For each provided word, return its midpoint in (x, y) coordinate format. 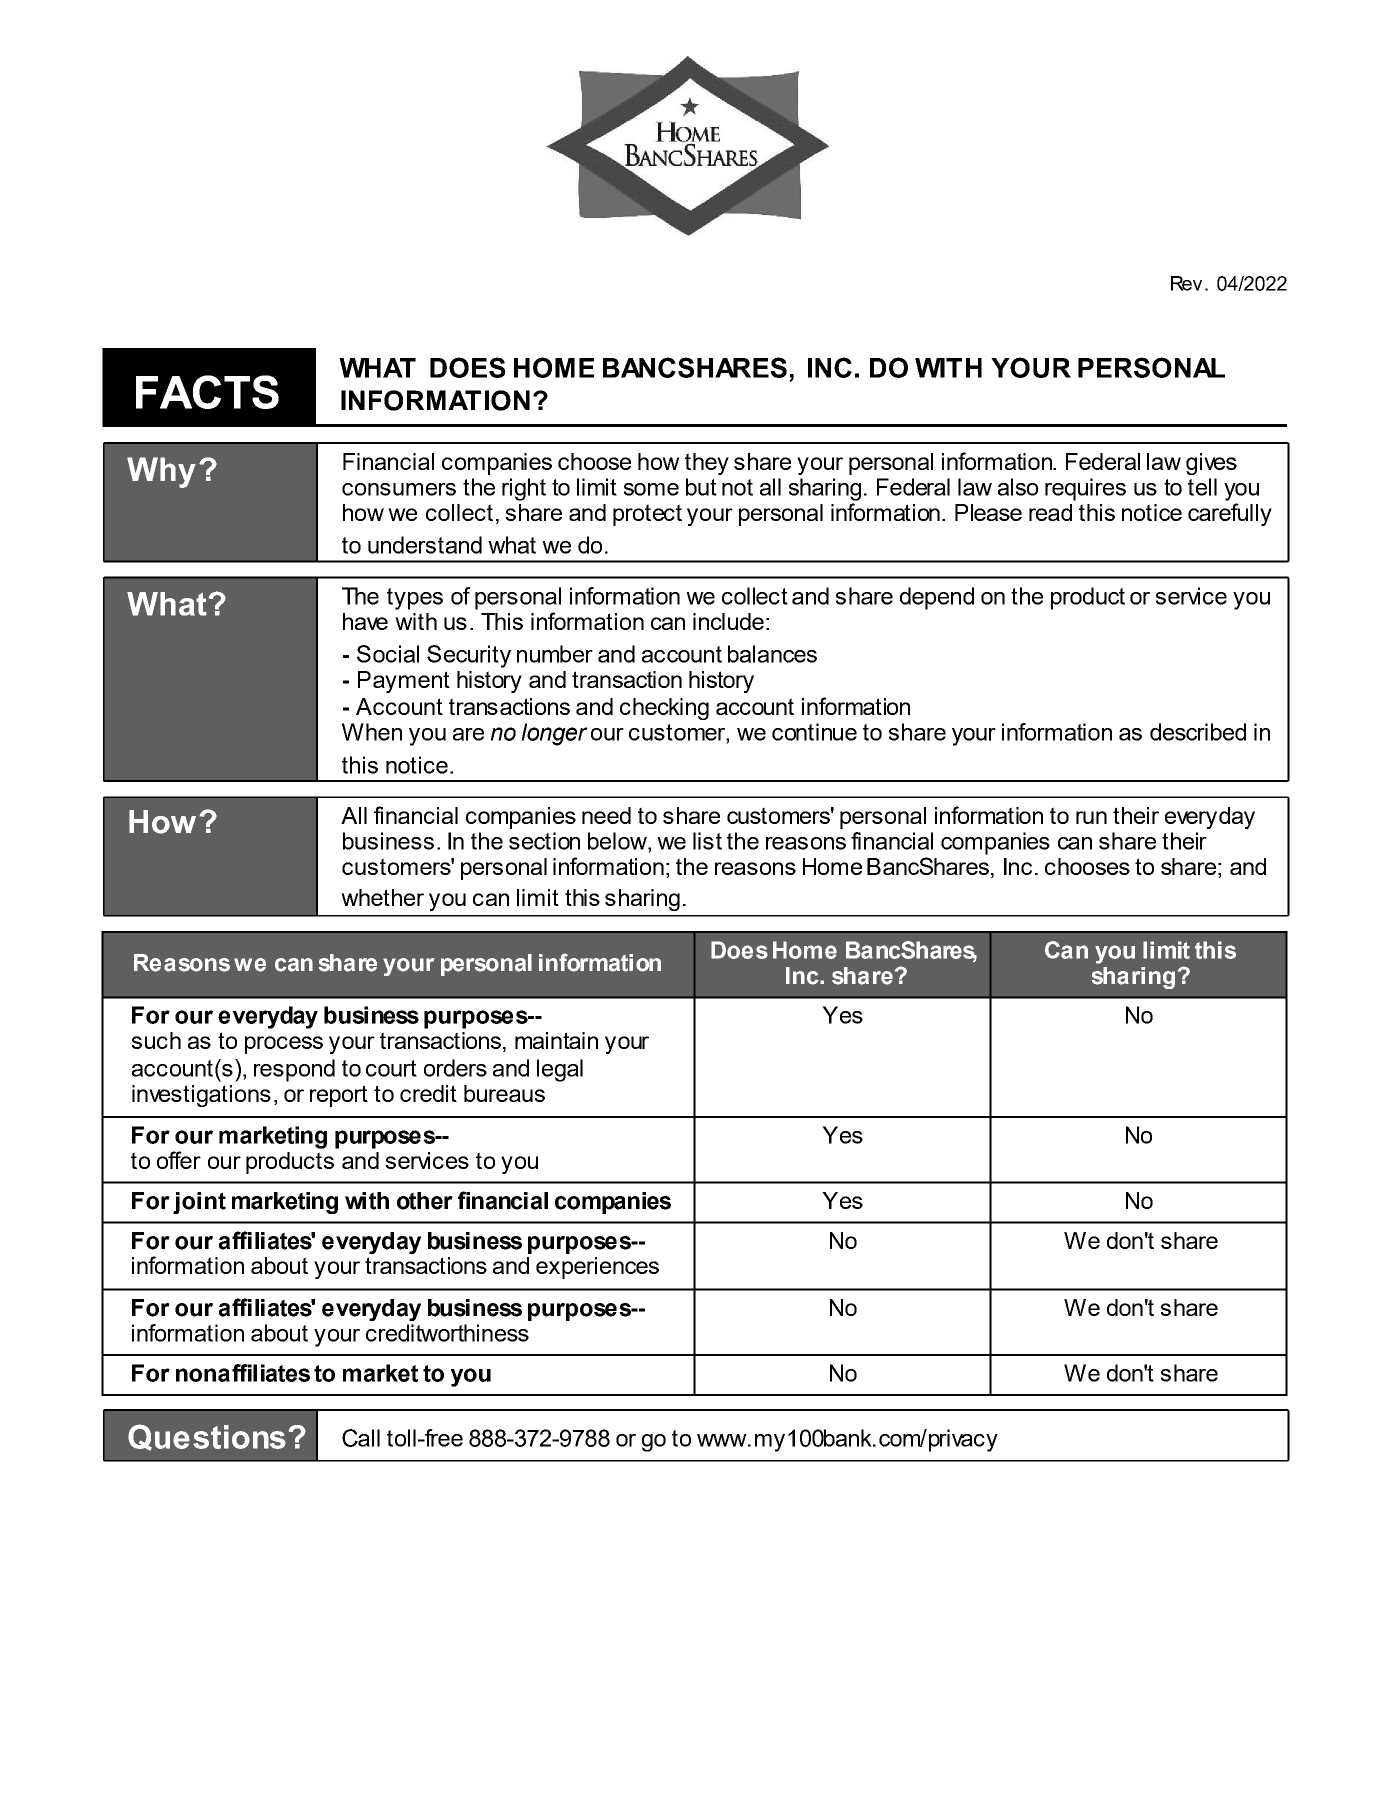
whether (382, 897)
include (728, 621)
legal (560, 1070)
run (1091, 817)
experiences (597, 1268)
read (1050, 512)
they (707, 464)
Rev (1186, 283)
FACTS (207, 392)
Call (361, 1438)
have (365, 621)
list (707, 841)
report (339, 1096)
